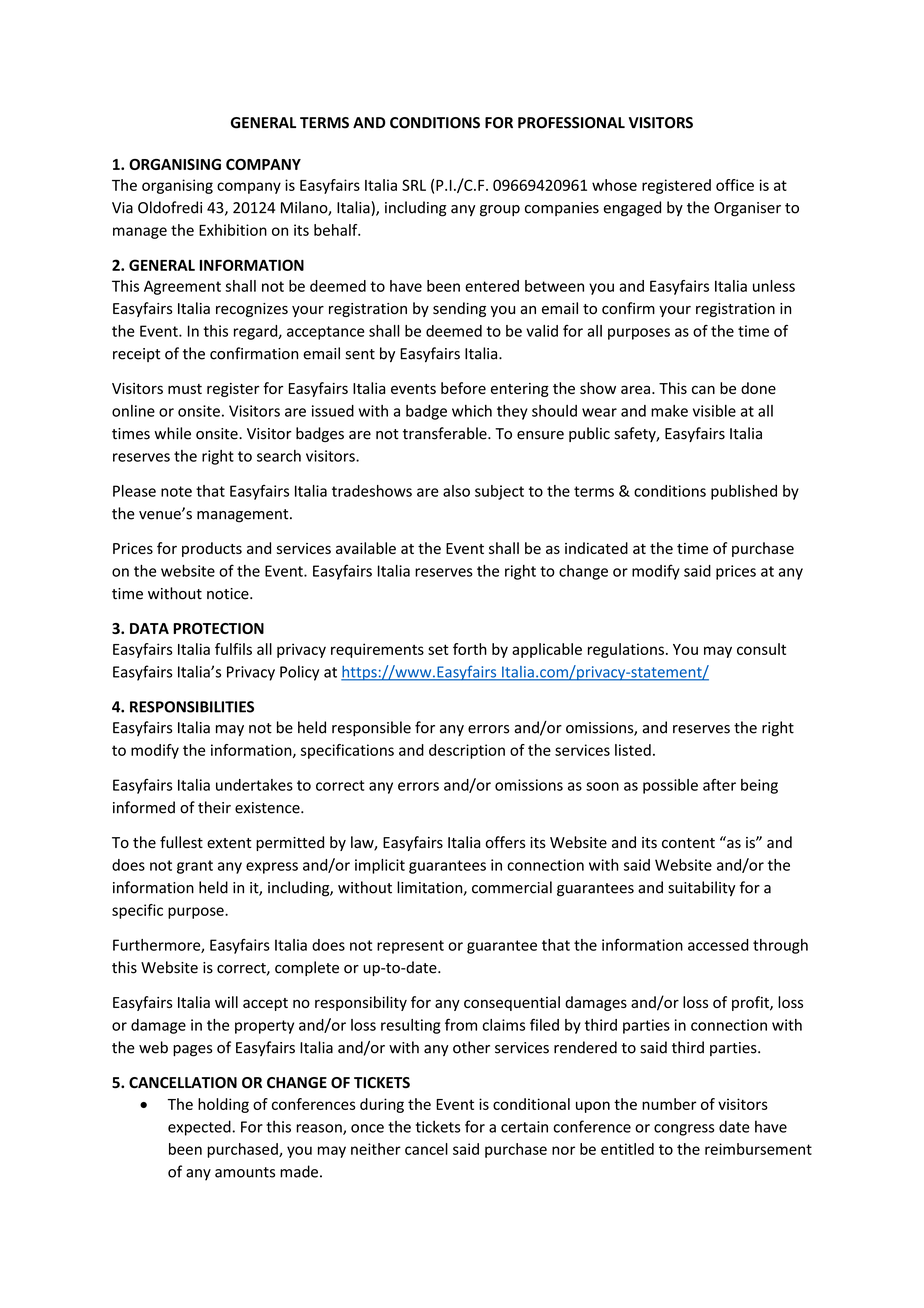 The image size is (924, 1308). What do you see at coordinates (718, 945) in the document?
I see `accessed` at bounding box center [718, 945].
